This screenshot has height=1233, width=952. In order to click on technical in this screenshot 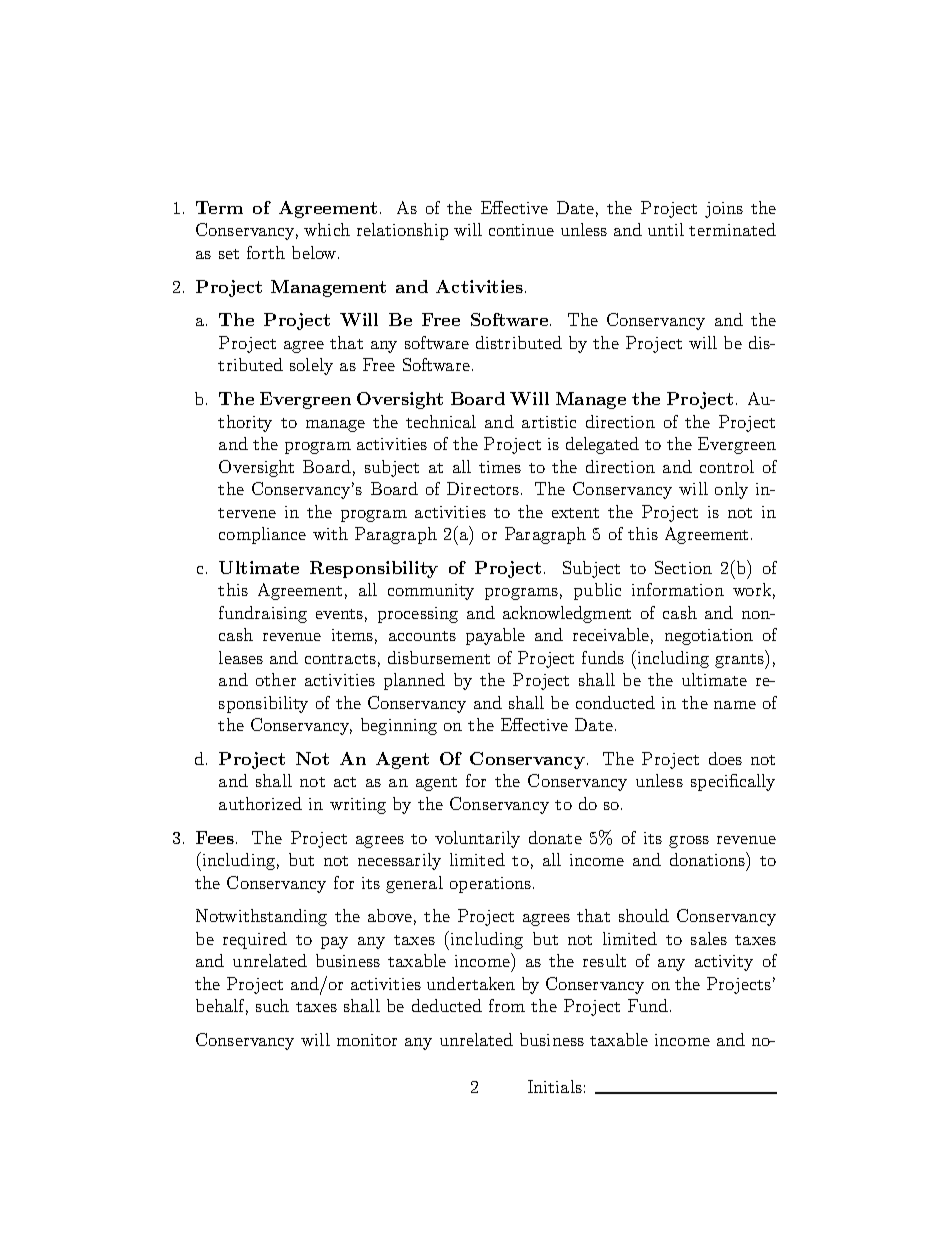, I will do `click(441, 421)`.
